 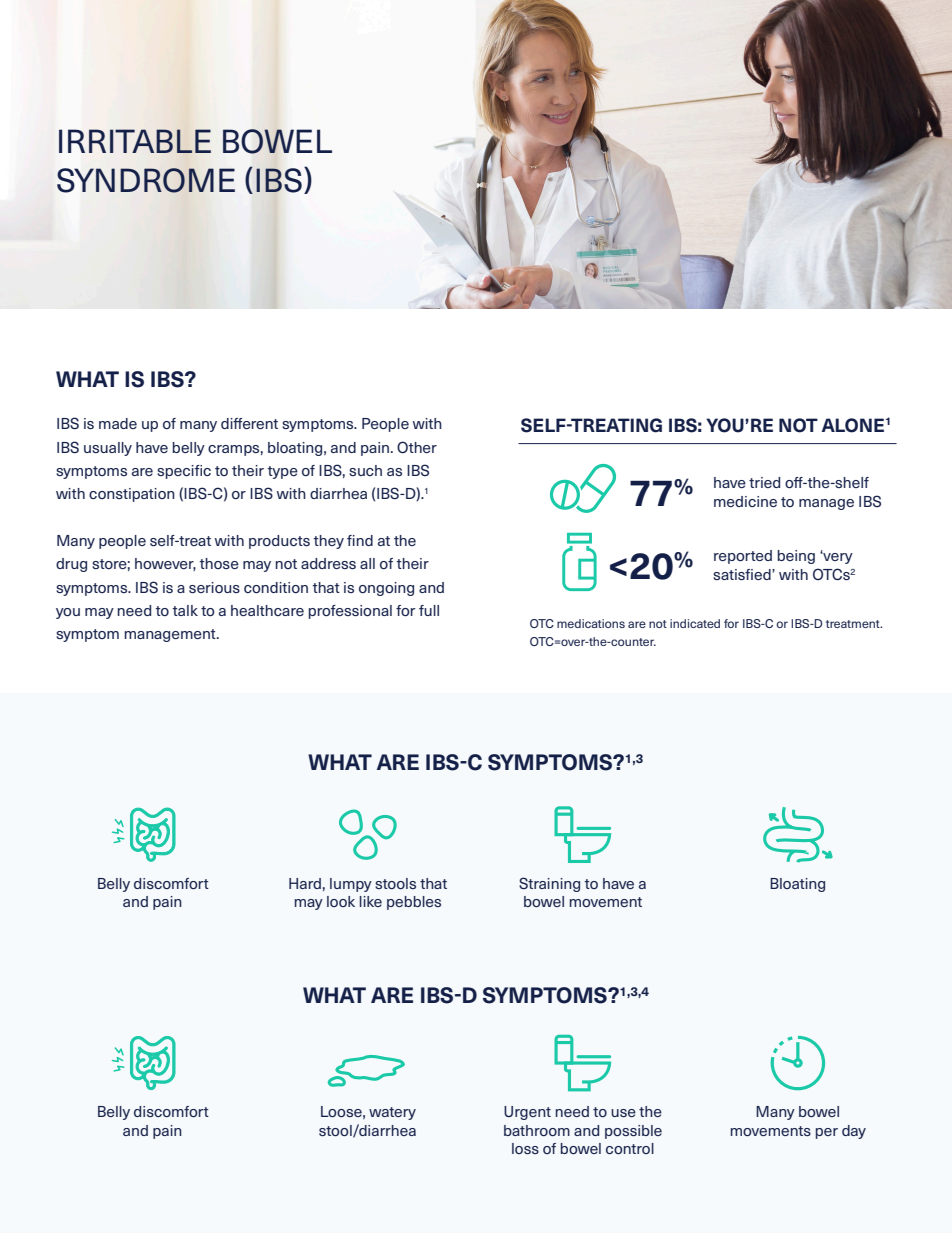 What do you see at coordinates (527, 1113) in the image?
I see `Urgent` at bounding box center [527, 1113].
